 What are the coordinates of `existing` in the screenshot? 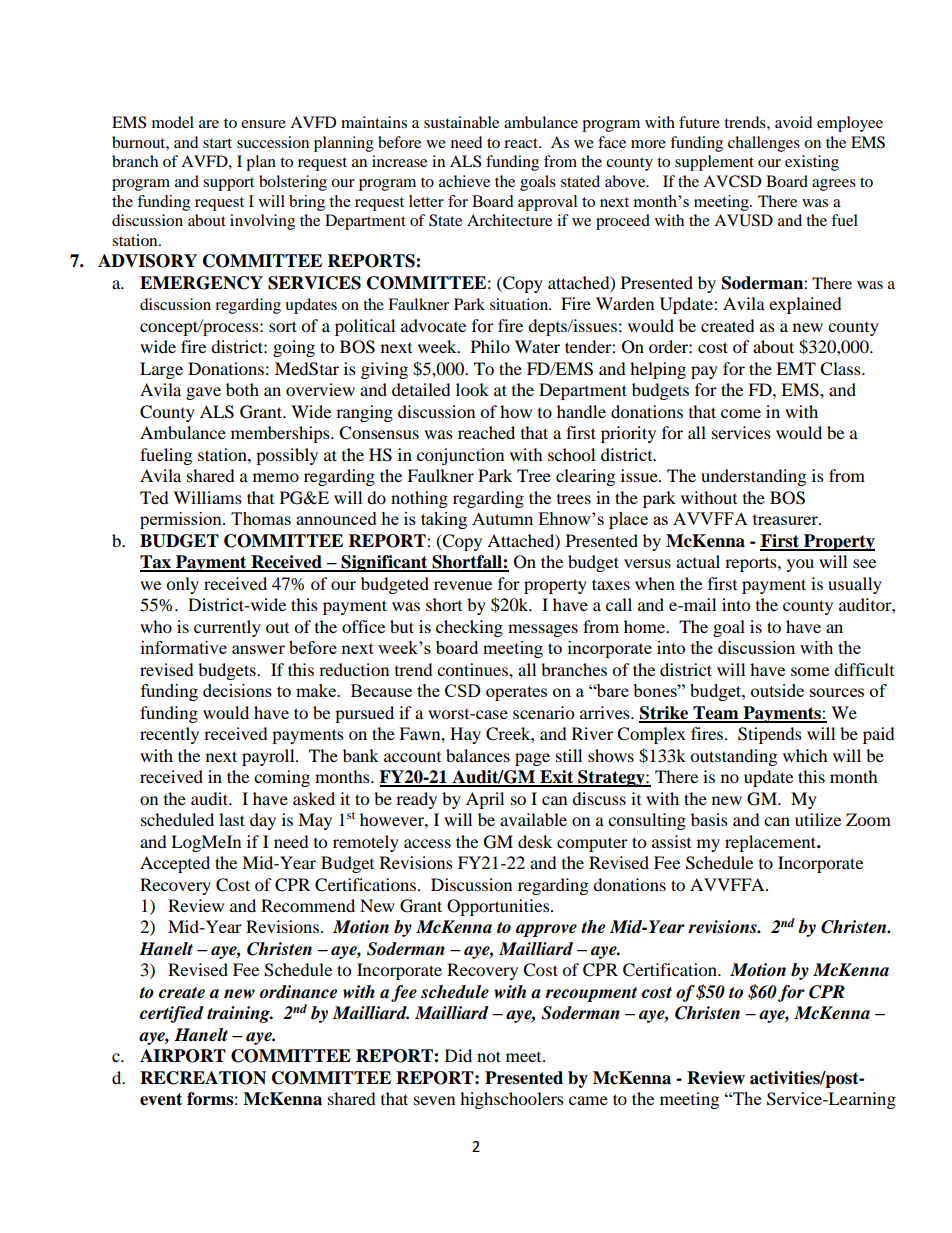 It's located at (812, 163).
